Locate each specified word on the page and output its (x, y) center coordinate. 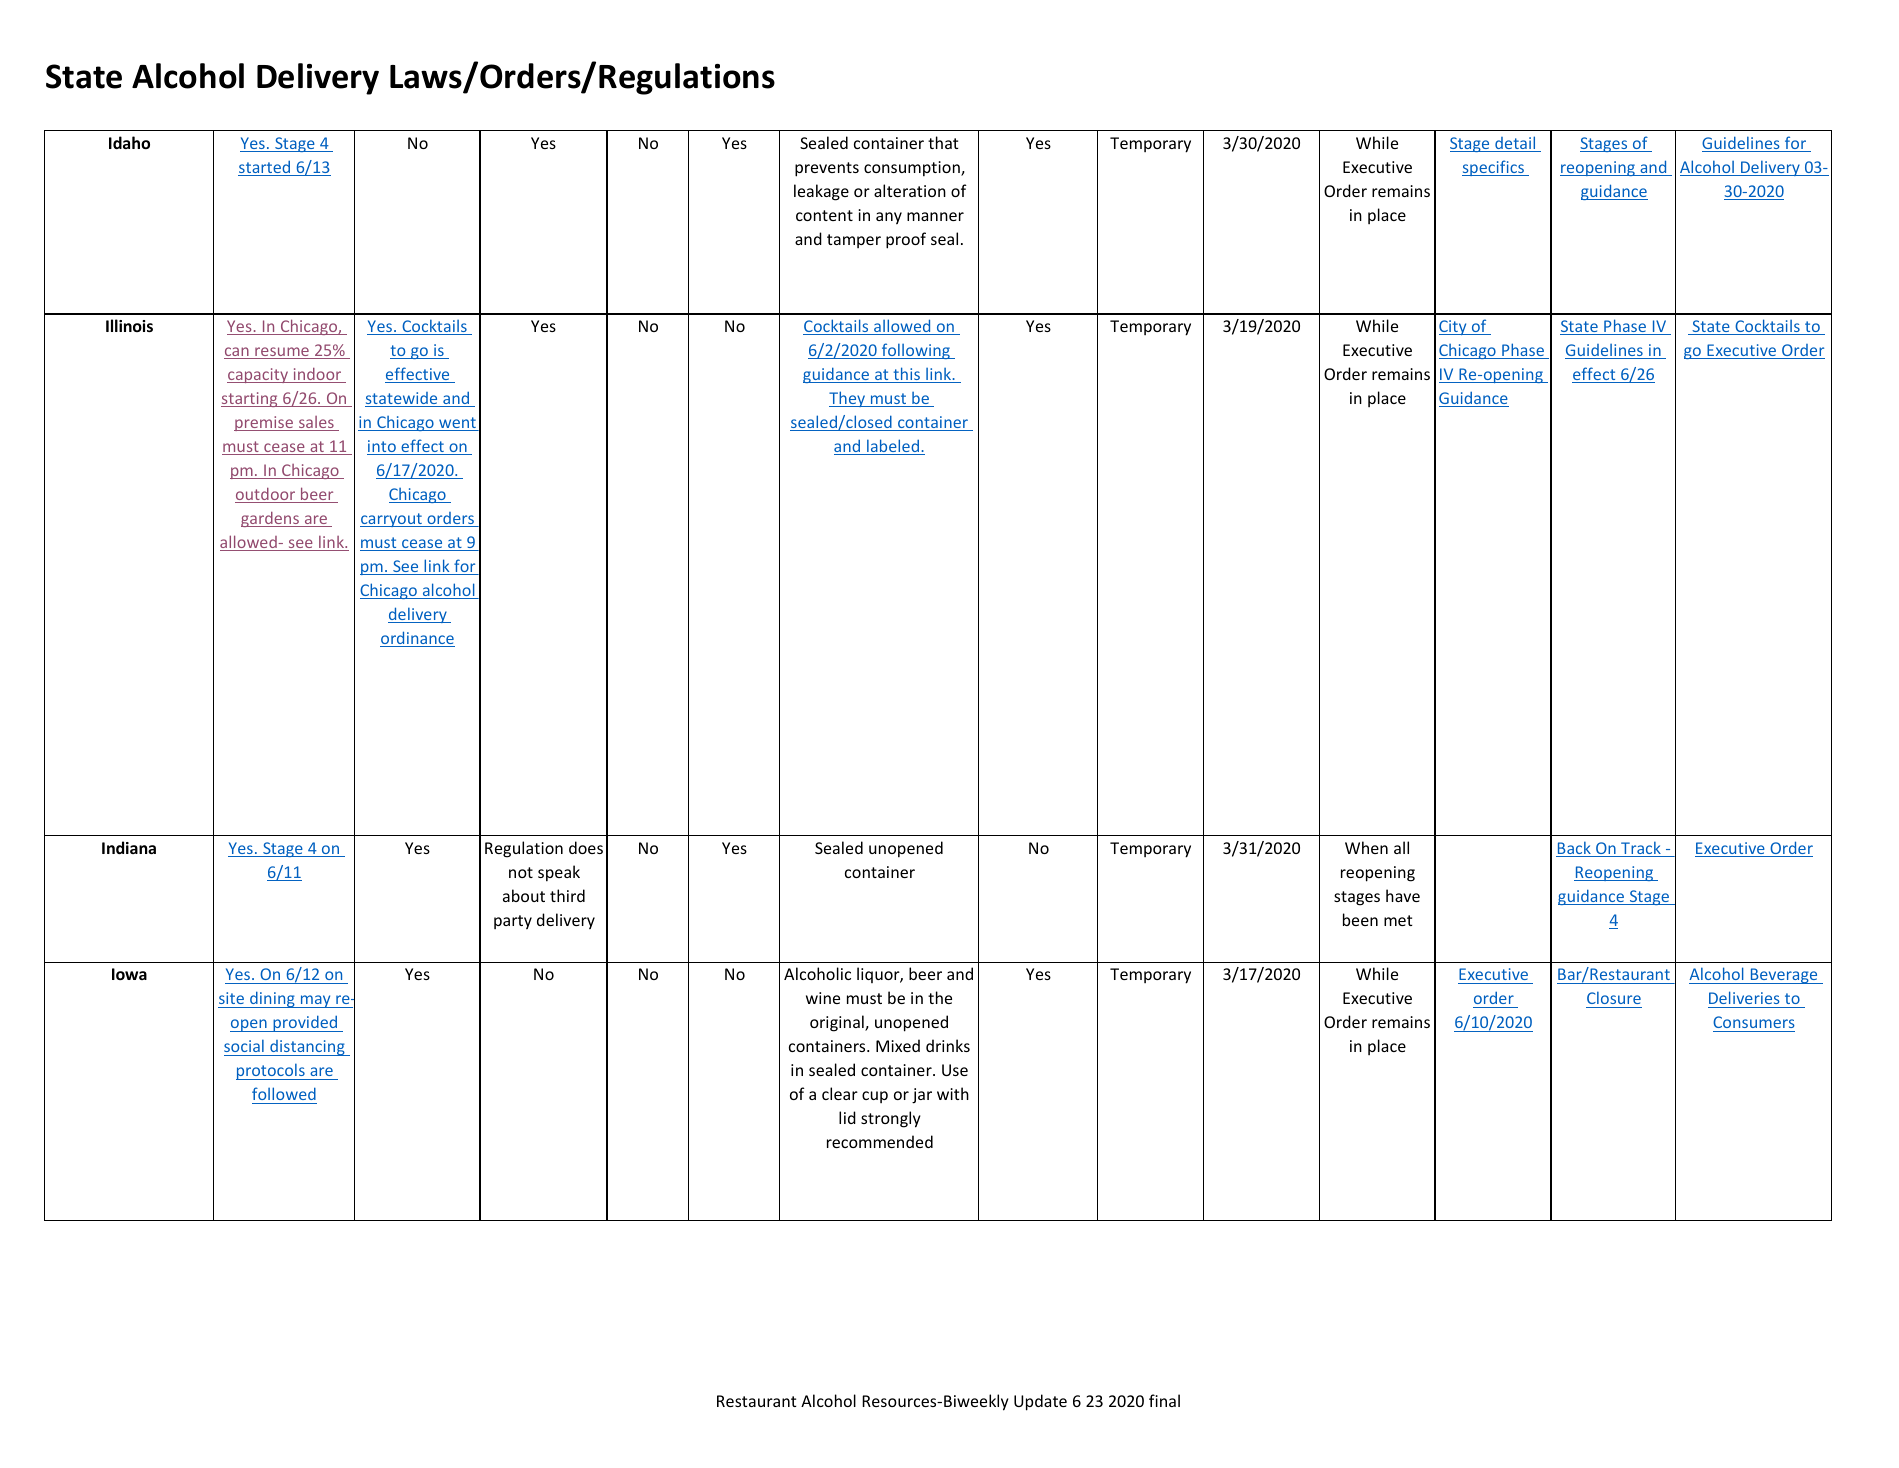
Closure (1614, 999)
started (265, 168)
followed (284, 1093)
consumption (913, 168)
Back (1574, 849)
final (1164, 1400)
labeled (893, 447)
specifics (1494, 168)
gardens (271, 519)
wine (823, 998)
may (316, 1001)
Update (1040, 1402)
